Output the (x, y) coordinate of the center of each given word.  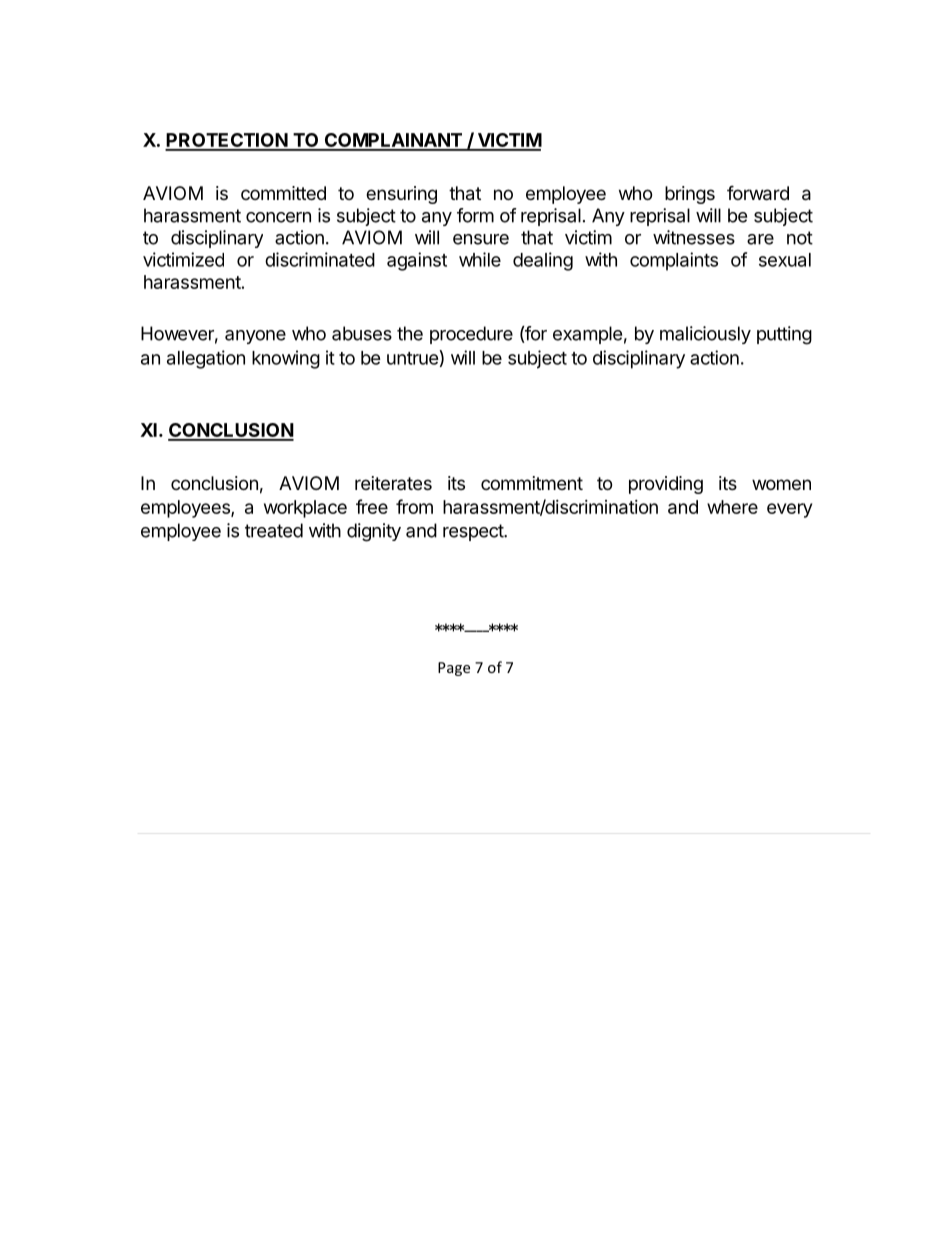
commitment (532, 483)
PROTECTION (227, 141)
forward (758, 193)
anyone (255, 337)
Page (454, 669)
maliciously (705, 335)
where (732, 507)
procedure (471, 335)
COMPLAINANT (393, 141)
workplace (305, 509)
